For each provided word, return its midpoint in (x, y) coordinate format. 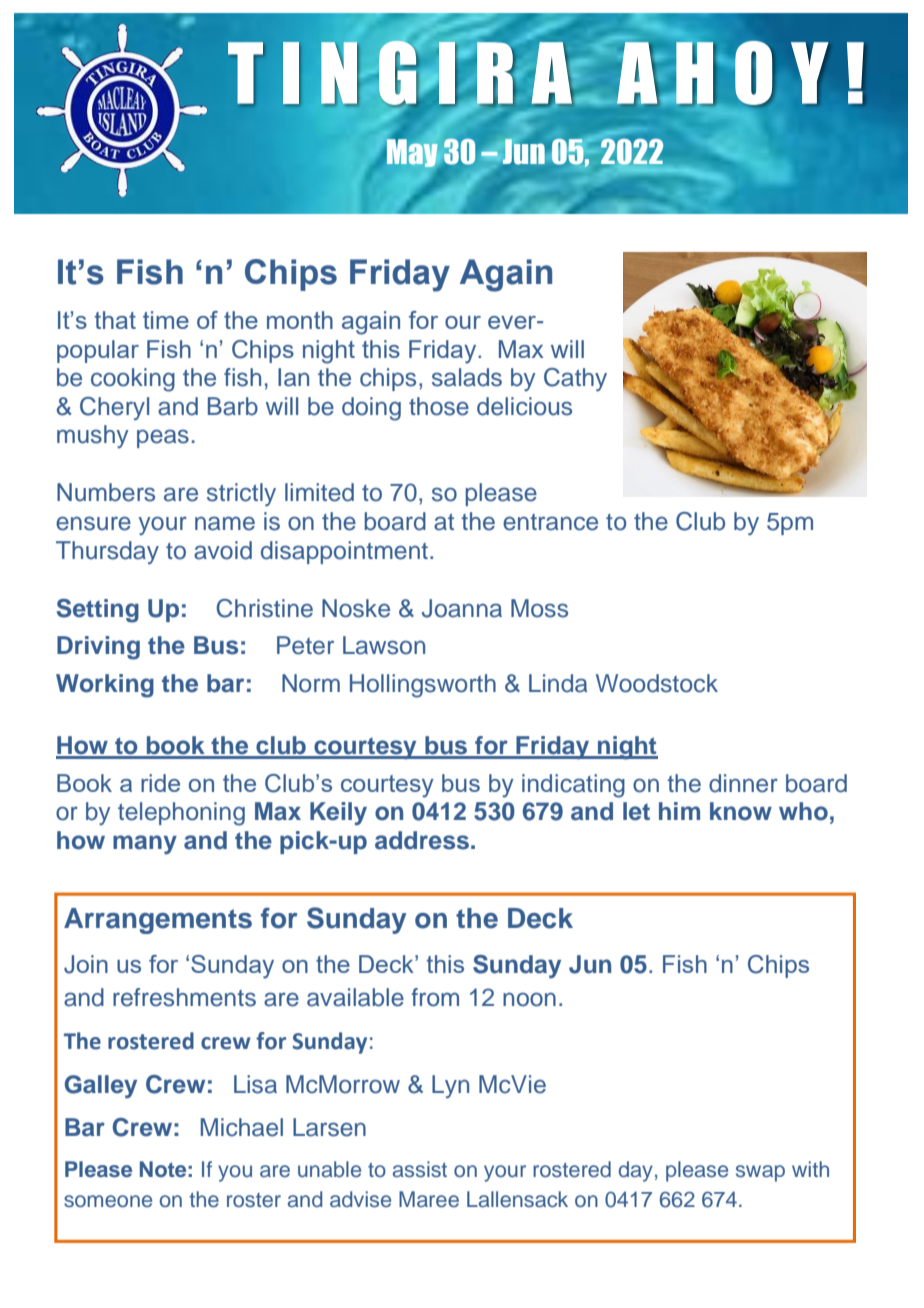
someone (108, 1201)
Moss (539, 608)
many (145, 844)
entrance (550, 522)
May (411, 152)
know (741, 811)
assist (420, 1169)
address (422, 840)
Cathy (575, 379)
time (166, 320)
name (225, 523)
